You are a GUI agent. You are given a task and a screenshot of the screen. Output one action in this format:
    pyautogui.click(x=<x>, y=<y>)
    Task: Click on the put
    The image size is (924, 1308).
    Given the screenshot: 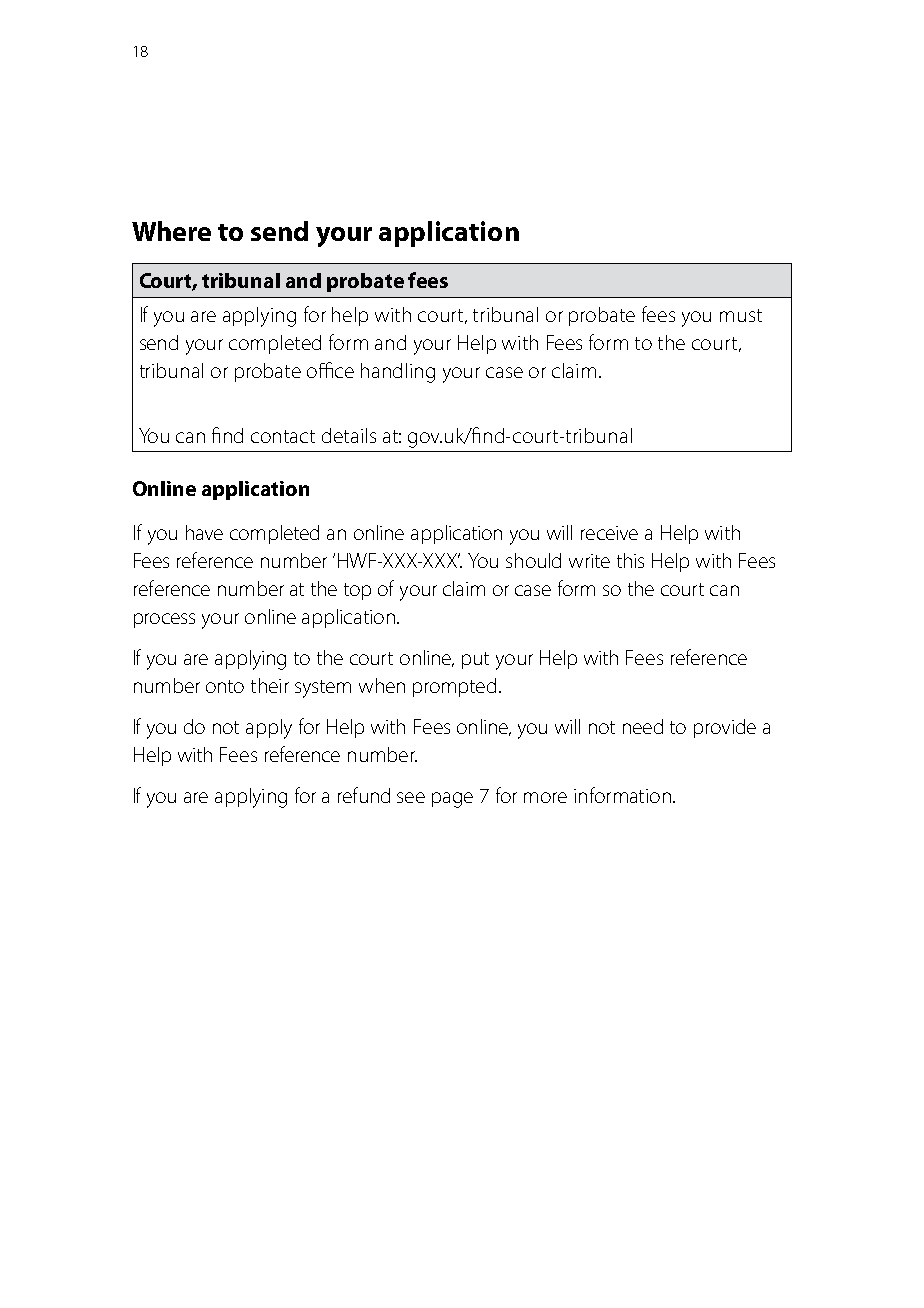 What is the action you would take?
    pyautogui.click(x=475, y=660)
